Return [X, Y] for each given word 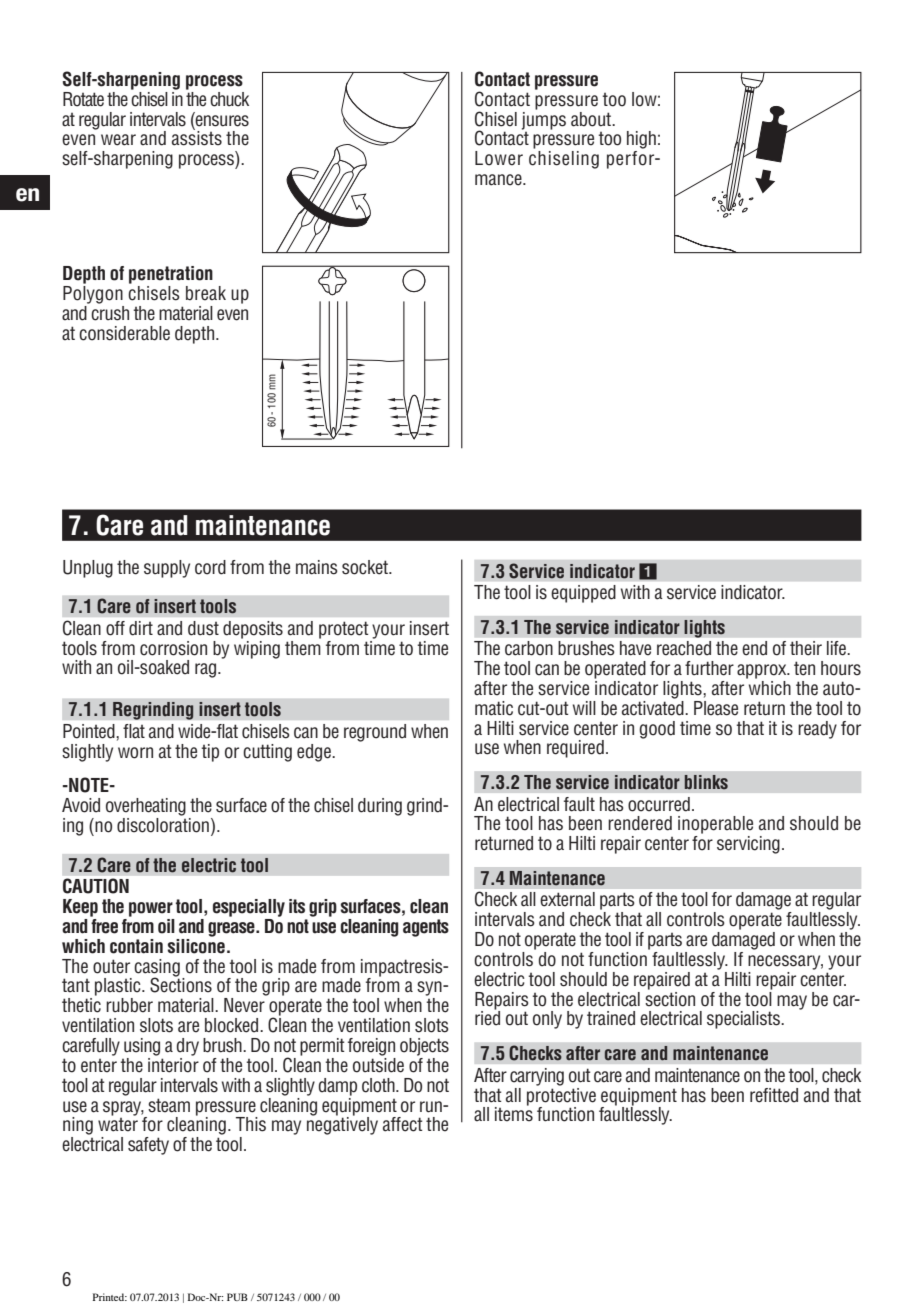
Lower [499, 158]
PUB [237, 1297]
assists [197, 137]
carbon [529, 648]
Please [716, 708]
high [641, 140]
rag [207, 670]
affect [403, 1124]
